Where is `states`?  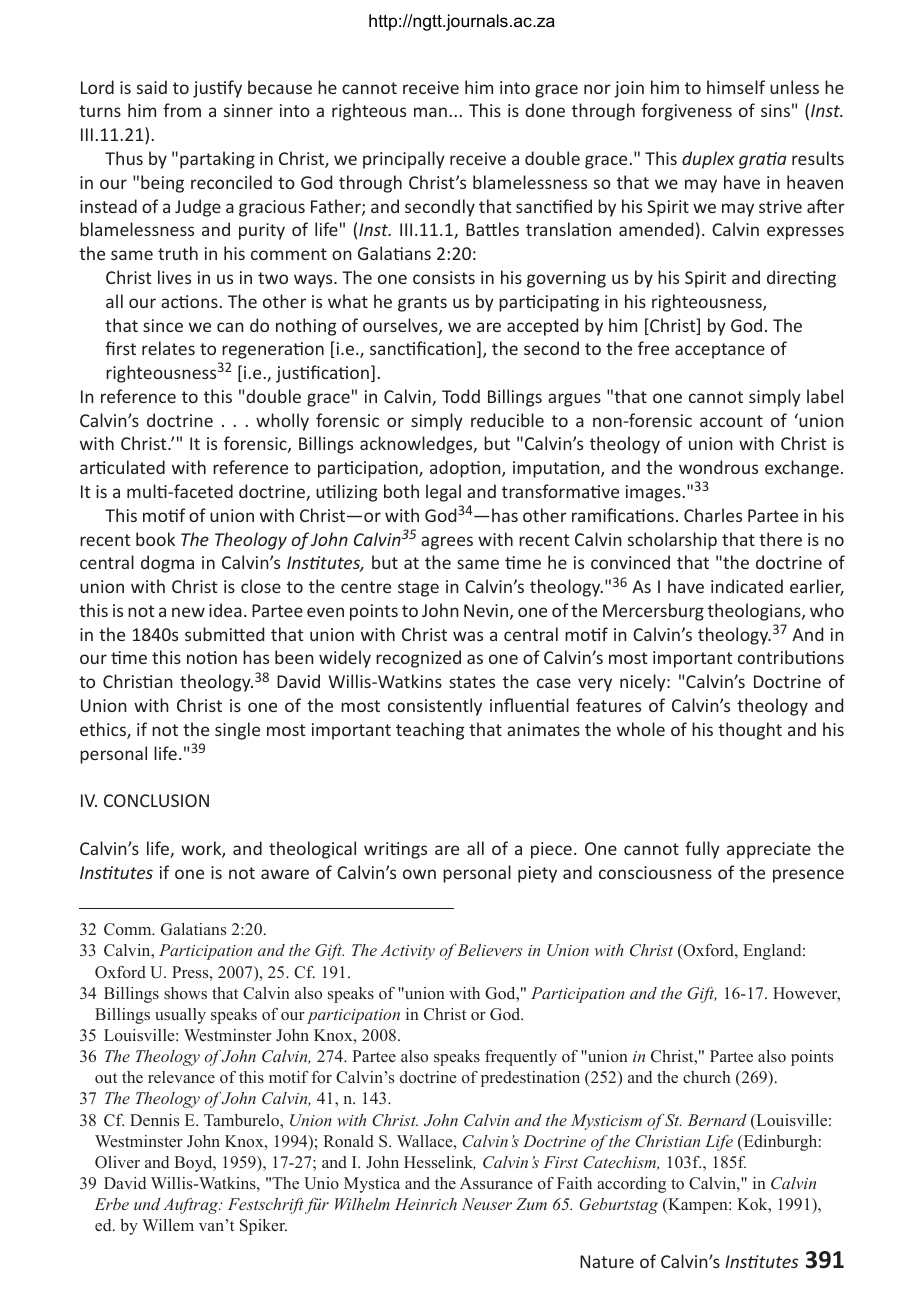
states is located at coordinates (472, 682).
